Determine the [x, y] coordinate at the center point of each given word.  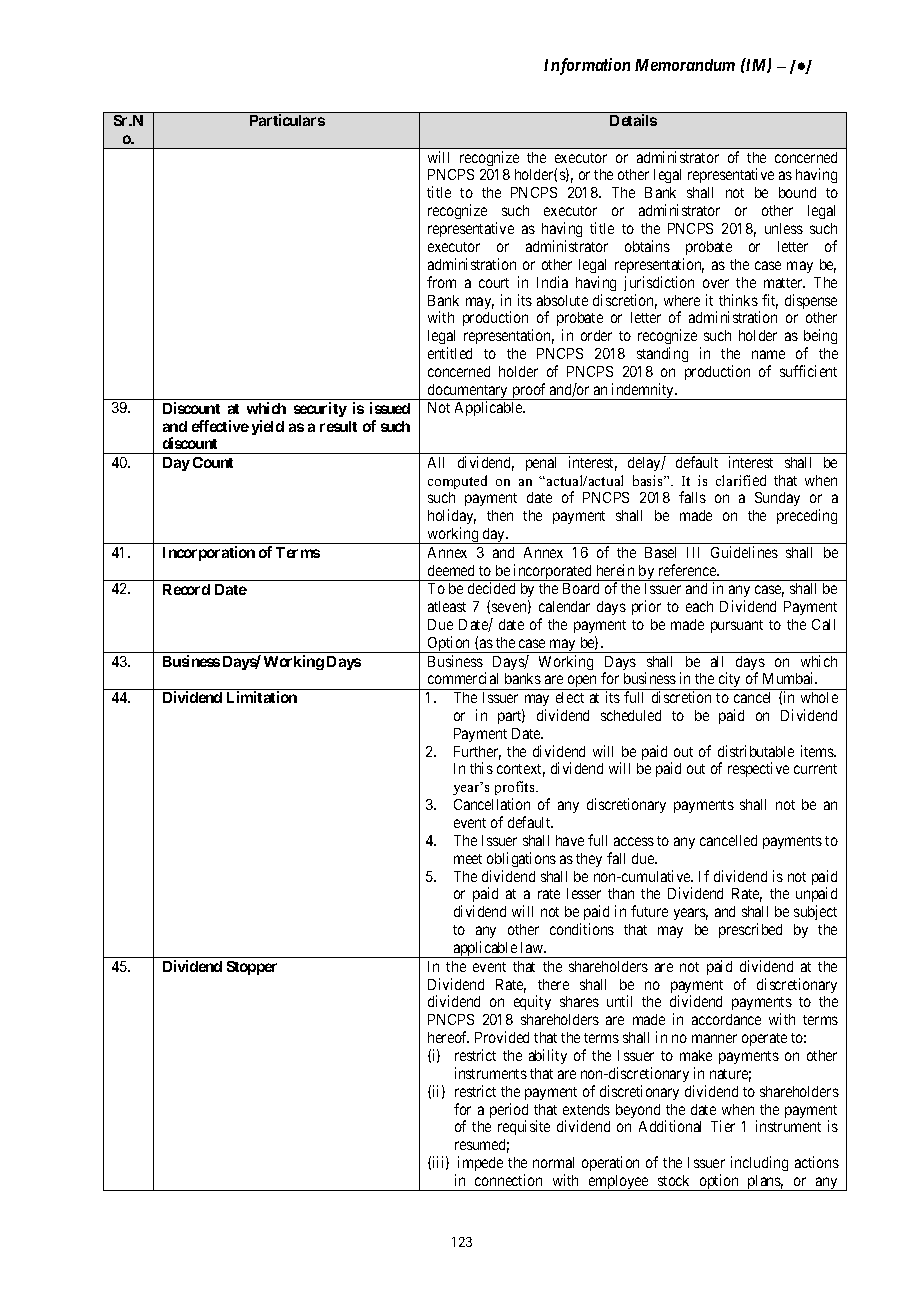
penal [541, 464]
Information [587, 66]
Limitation [262, 697]
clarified [741, 480]
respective [758, 769]
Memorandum [685, 65]
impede [480, 1163]
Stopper [252, 968]
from [441, 282]
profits [516, 790]
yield [268, 427]
